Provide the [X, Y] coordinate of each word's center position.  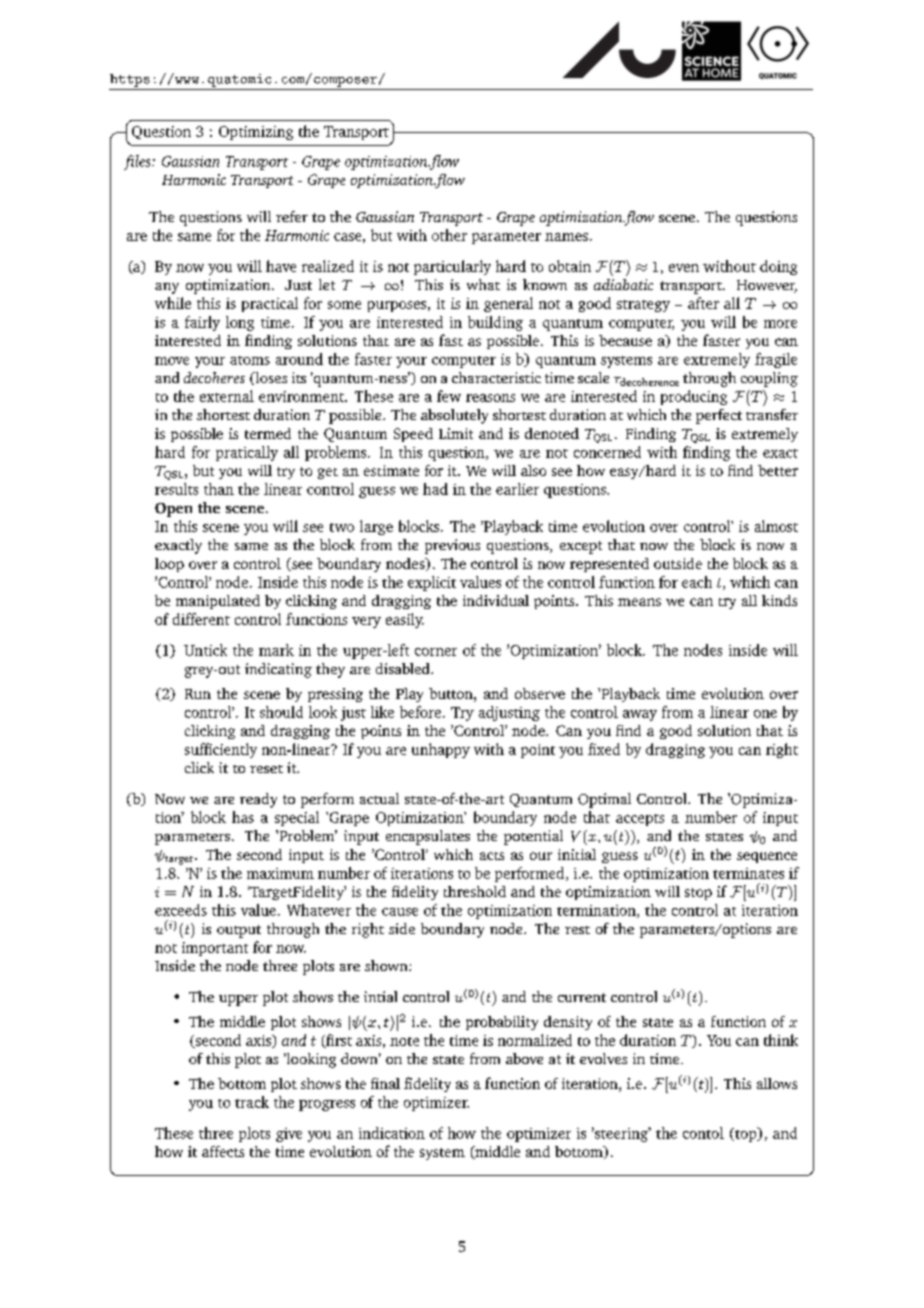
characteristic [496, 377]
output [239, 931]
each [697, 582]
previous [452, 546]
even [684, 268]
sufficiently [221, 750]
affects [223, 1151]
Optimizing [256, 133]
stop [698, 894]
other [449, 235]
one [765, 714]
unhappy [441, 750]
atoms [250, 360]
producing [694, 397]
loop [169, 565]
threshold [475, 891]
